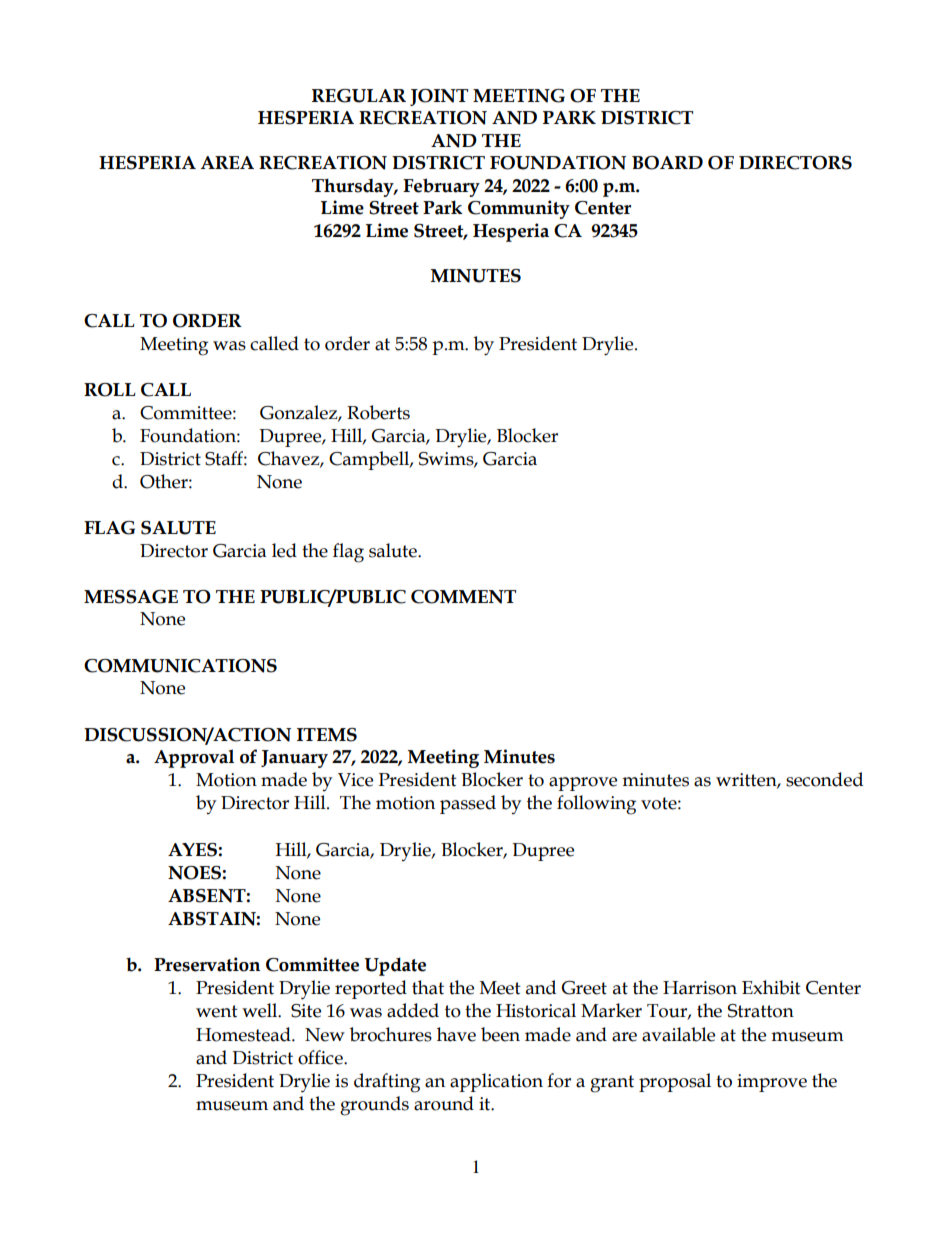 This document has height=1233, width=952. I want to click on seconded, so click(824, 779).
